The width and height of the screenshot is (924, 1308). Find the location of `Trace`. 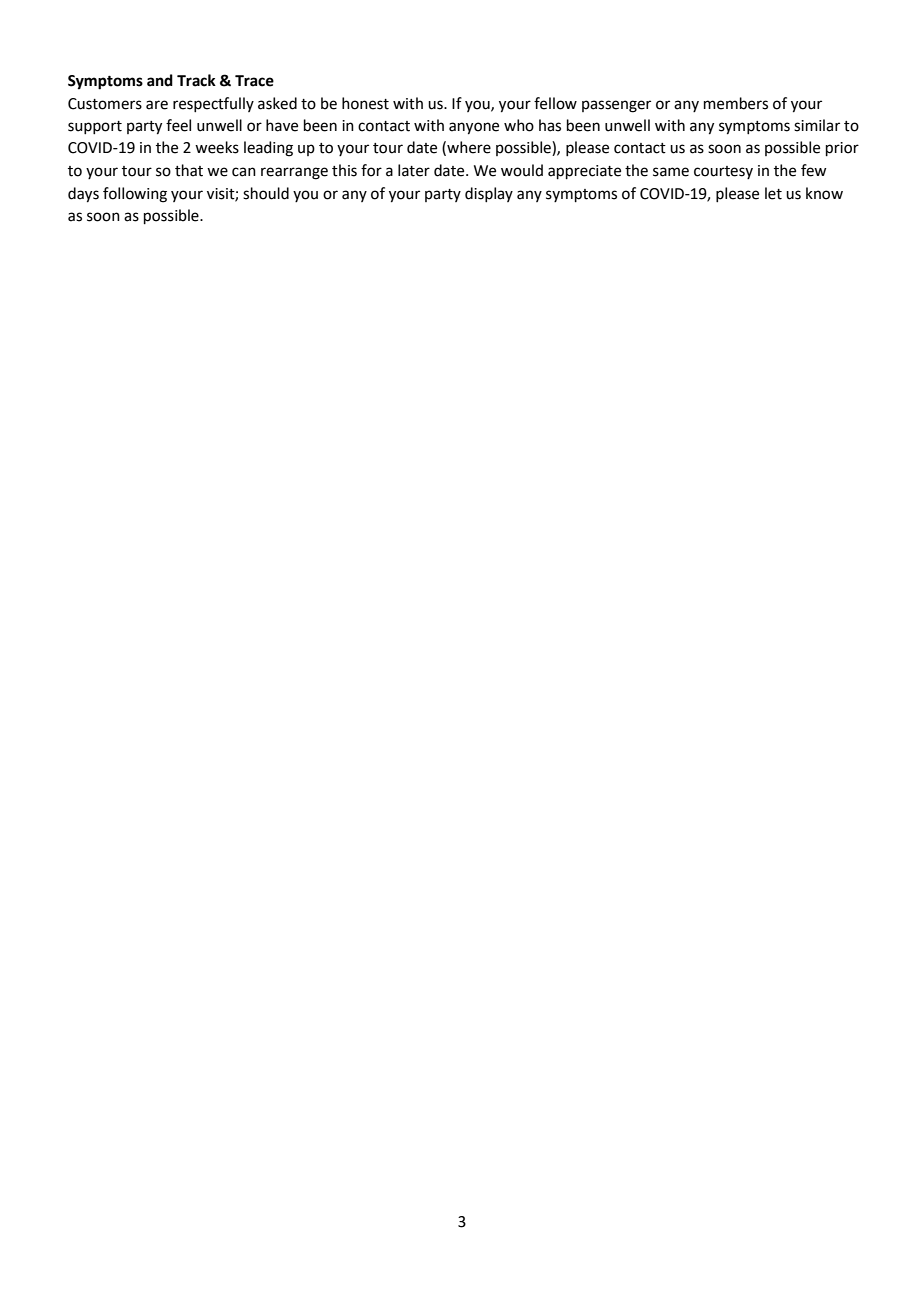

Trace is located at coordinates (254, 81).
